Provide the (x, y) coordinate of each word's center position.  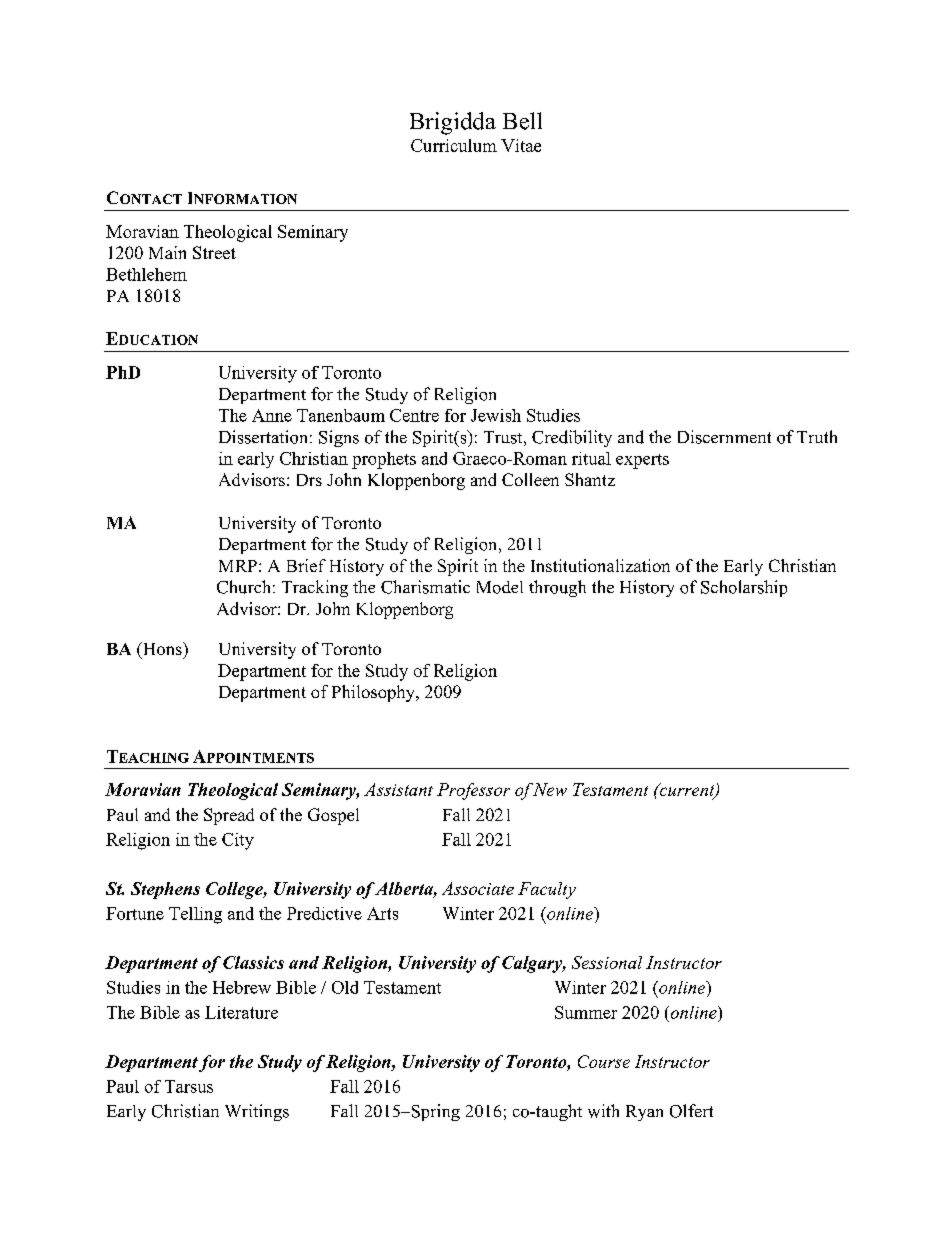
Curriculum (454, 145)
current (687, 791)
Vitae (521, 145)
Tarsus (189, 1086)
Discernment (724, 437)
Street (214, 252)
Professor (473, 791)
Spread (229, 816)
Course (604, 1061)
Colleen (530, 479)
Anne (272, 415)
